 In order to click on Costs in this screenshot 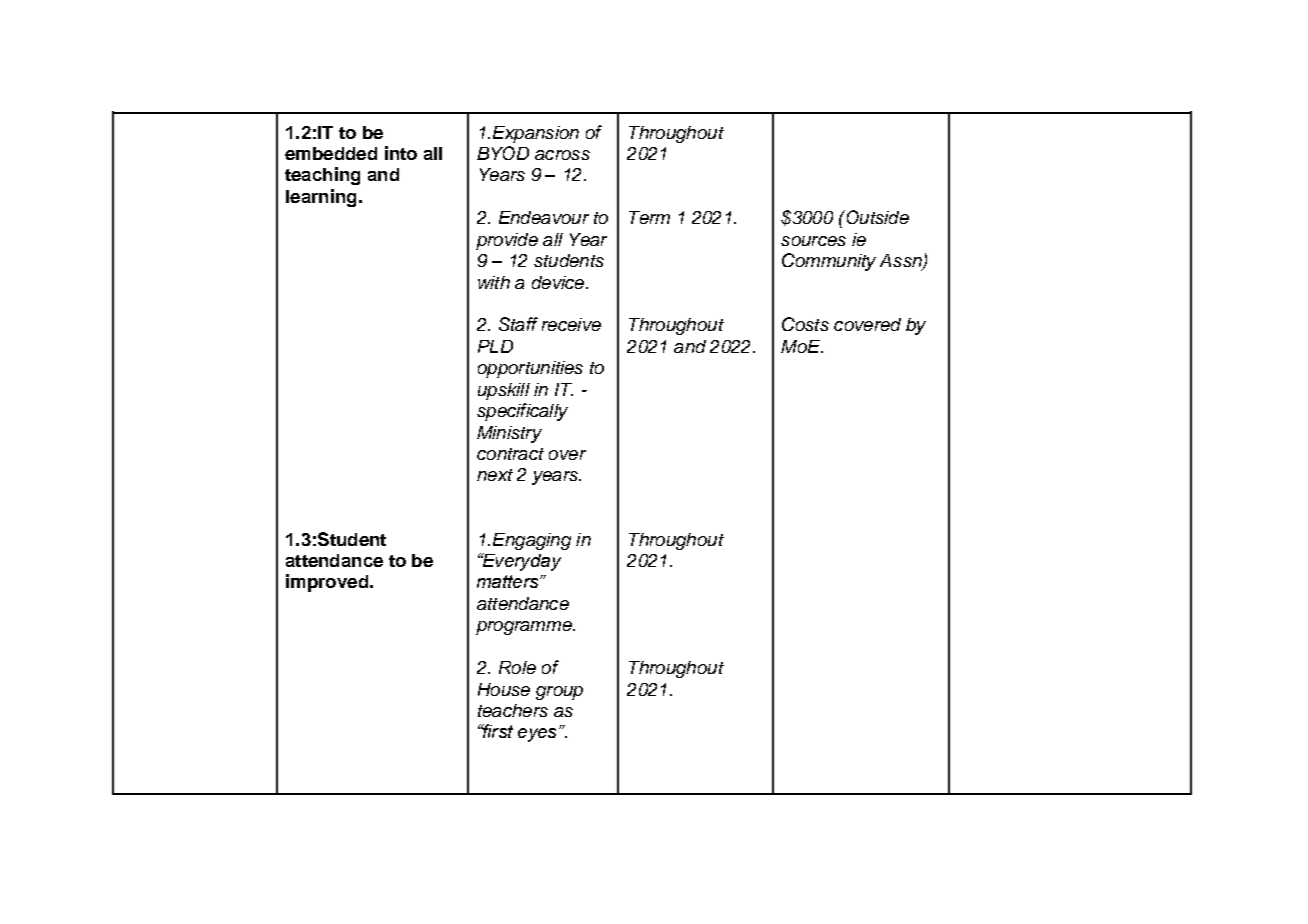, I will do `click(805, 324)`.
